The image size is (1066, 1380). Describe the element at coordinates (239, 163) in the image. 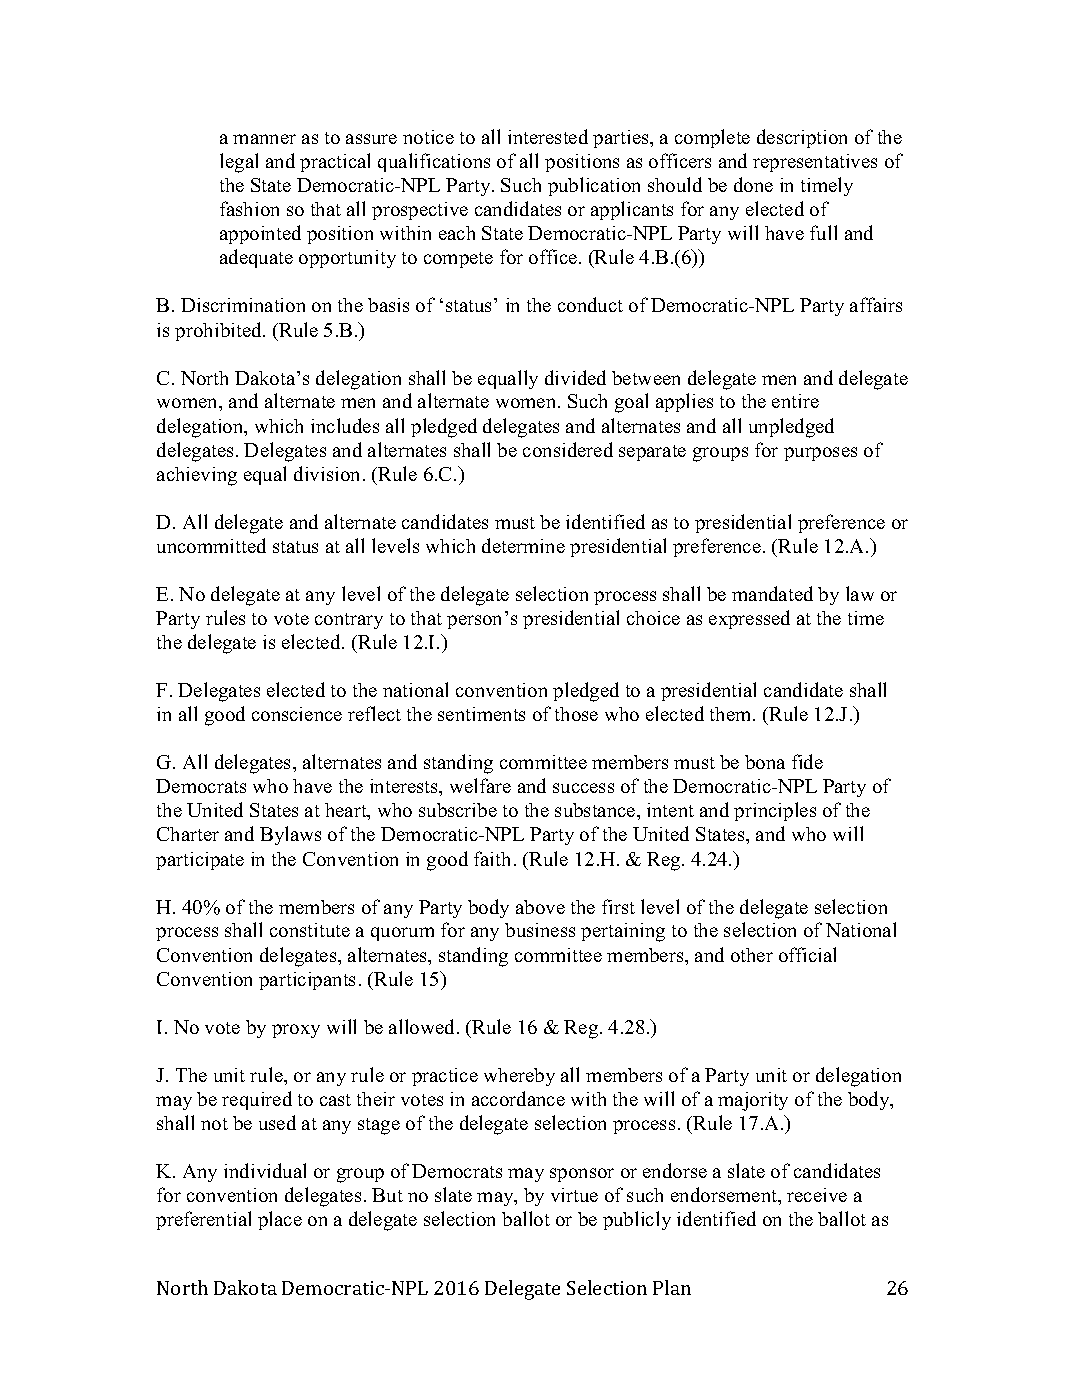

I see `legal` at that location.
